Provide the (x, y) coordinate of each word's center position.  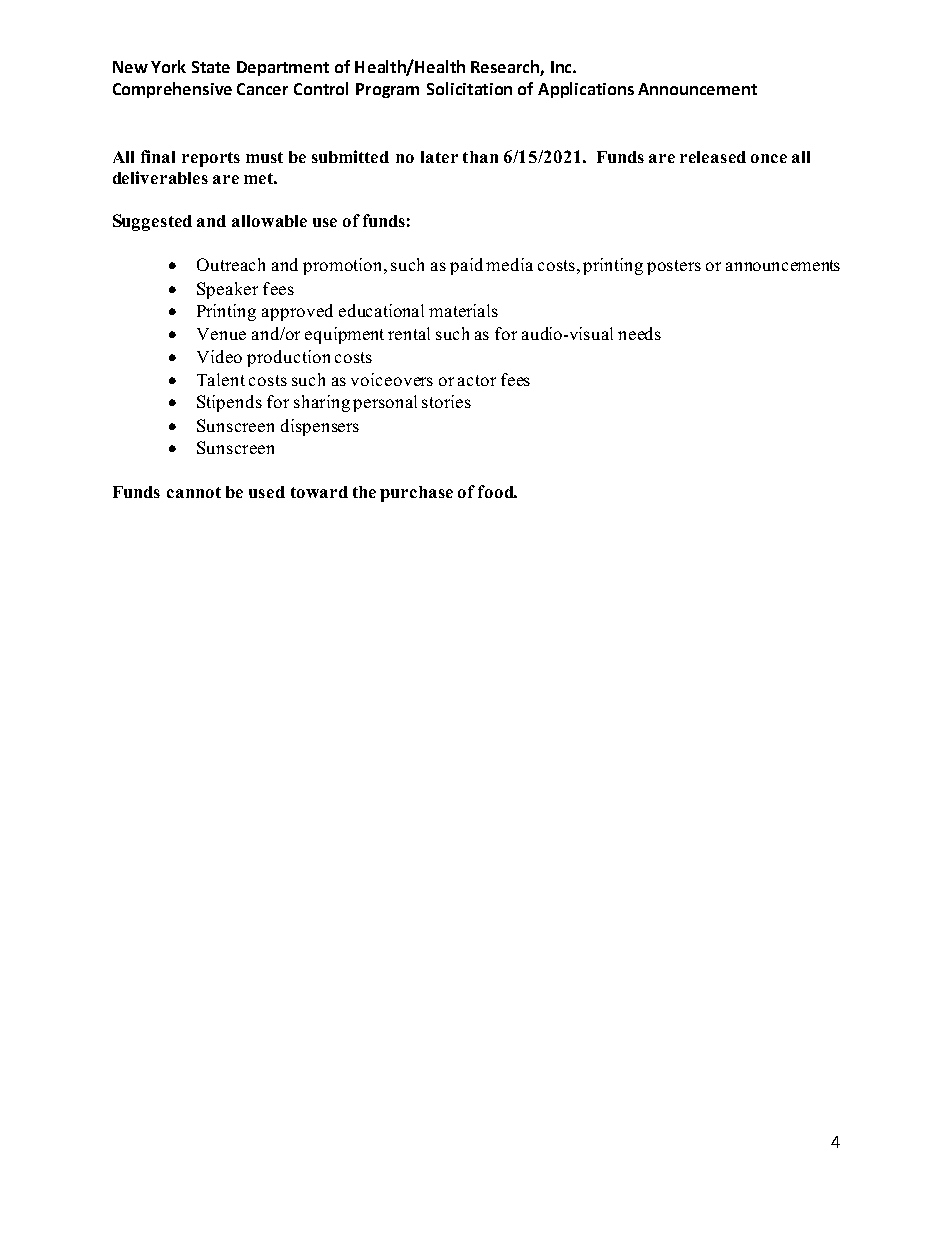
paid (466, 266)
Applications (586, 90)
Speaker (227, 290)
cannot (194, 492)
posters (674, 267)
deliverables (160, 177)
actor (477, 380)
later (439, 157)
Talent (221, 379)
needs (639, 333)
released (713, 157)
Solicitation (469, 88)
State (211, 67)
